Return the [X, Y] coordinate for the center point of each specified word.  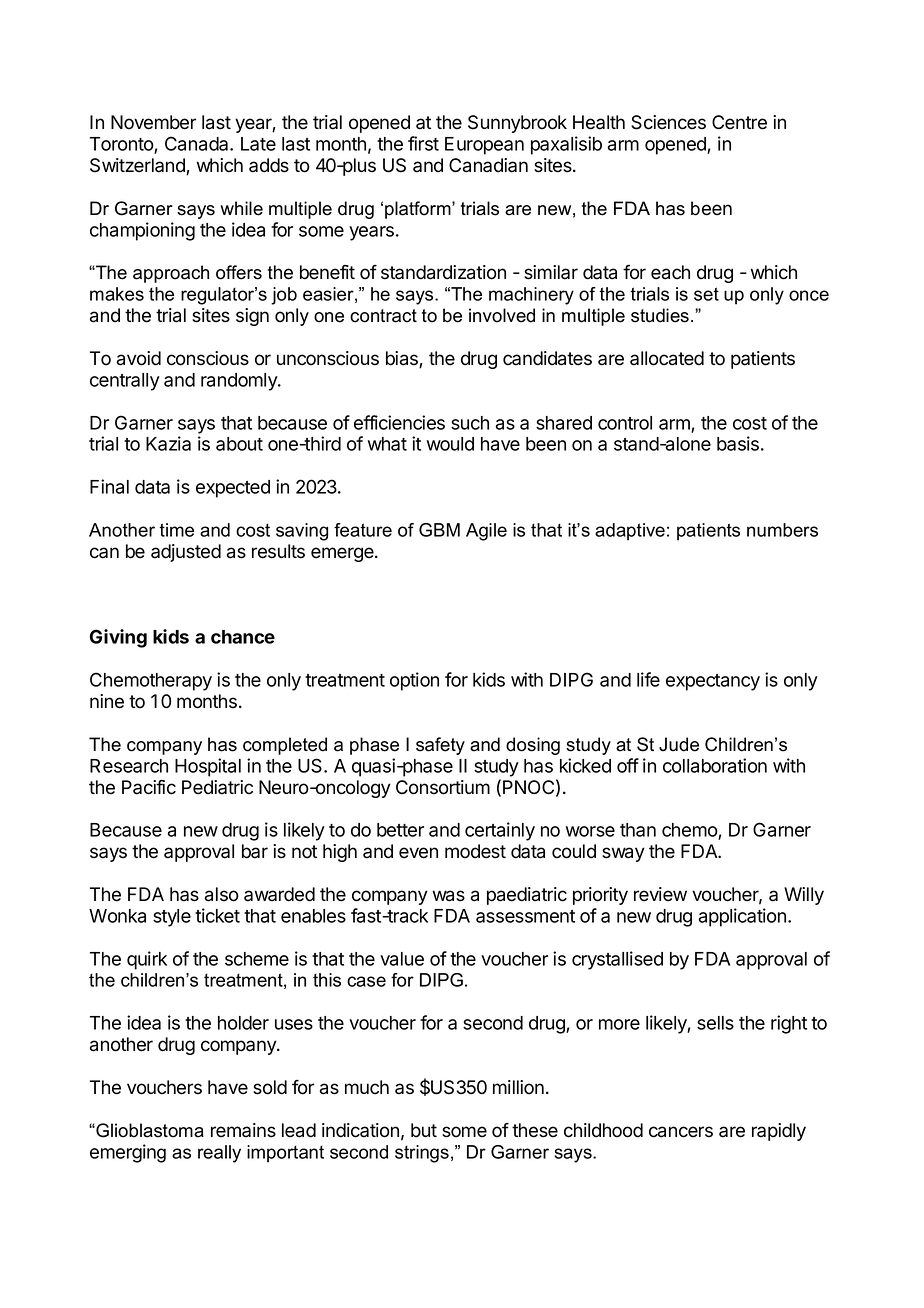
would [450, 444]
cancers [681, 1132]
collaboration [715, 765]
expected [233, 489]
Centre [739, 122]
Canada [198, 143]
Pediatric [217, 787]
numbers [782, 530]
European [484, 146]
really [219, 1154]
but [424, 1130]
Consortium [443, 787]
